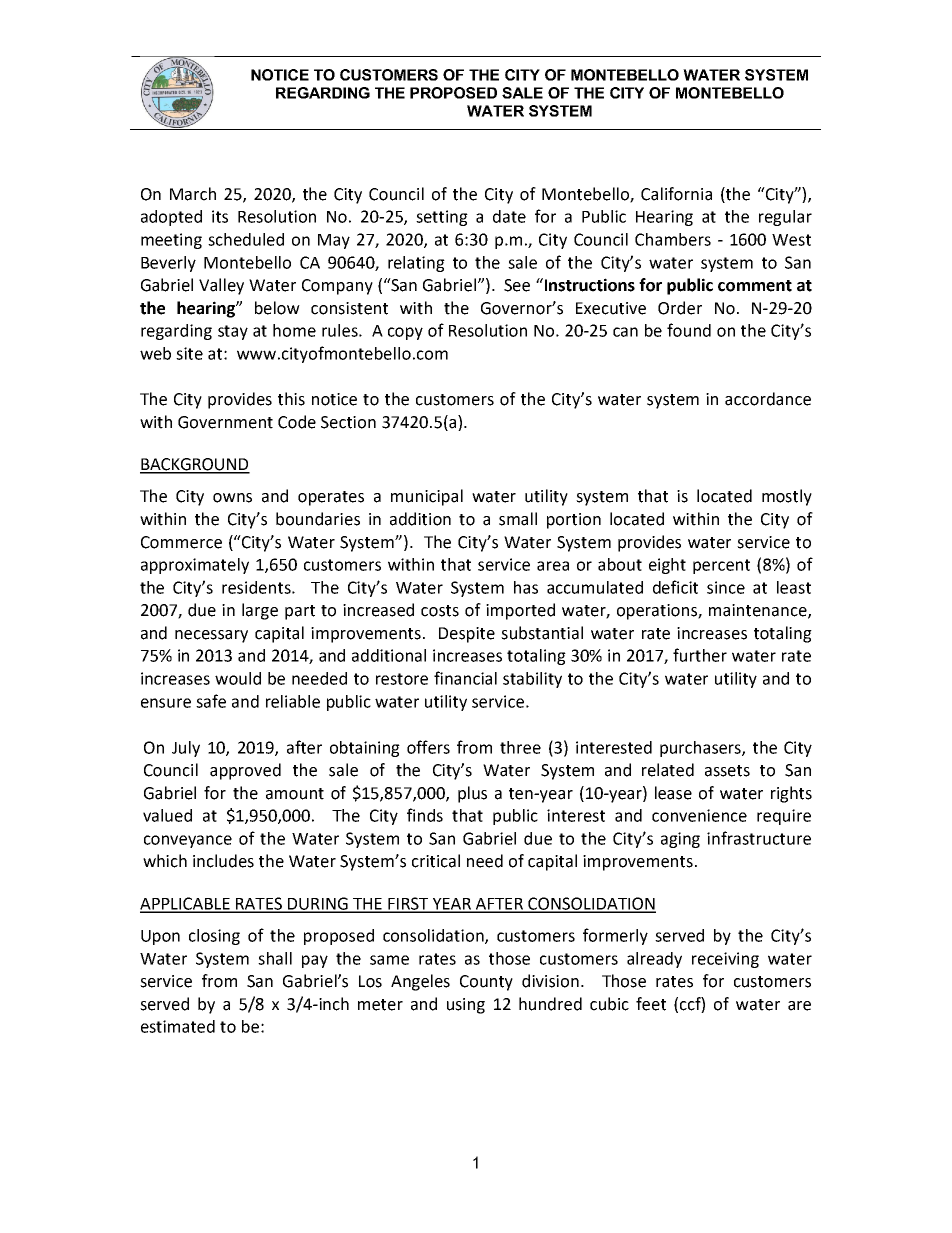 This screenshot has width=952, height=1233. Describe the element at coordinates (699, 815) in the screenshot. I see `convenience` at that location.
